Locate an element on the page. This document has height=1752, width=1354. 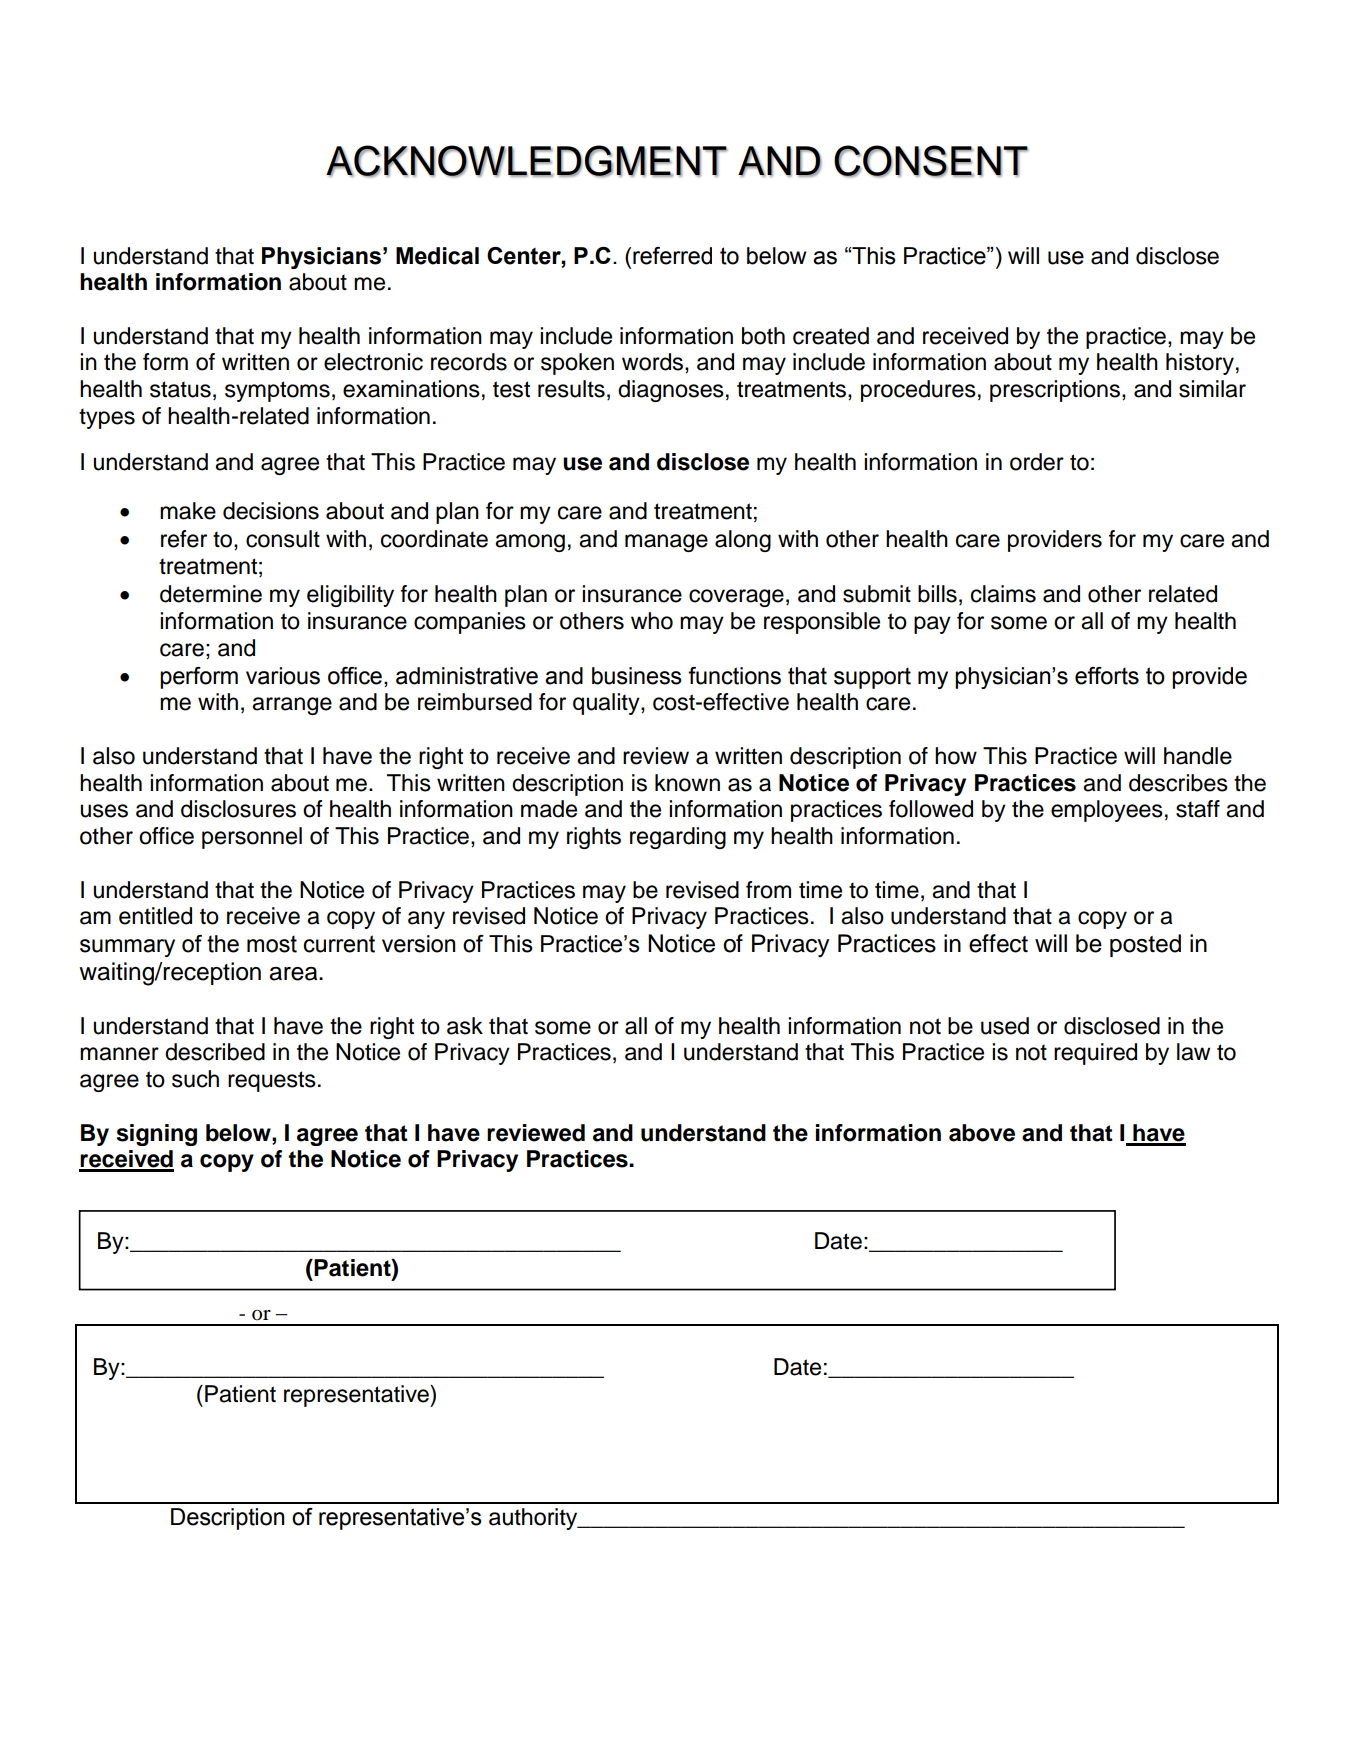
symptoms is located at coordinates (277, 391).
